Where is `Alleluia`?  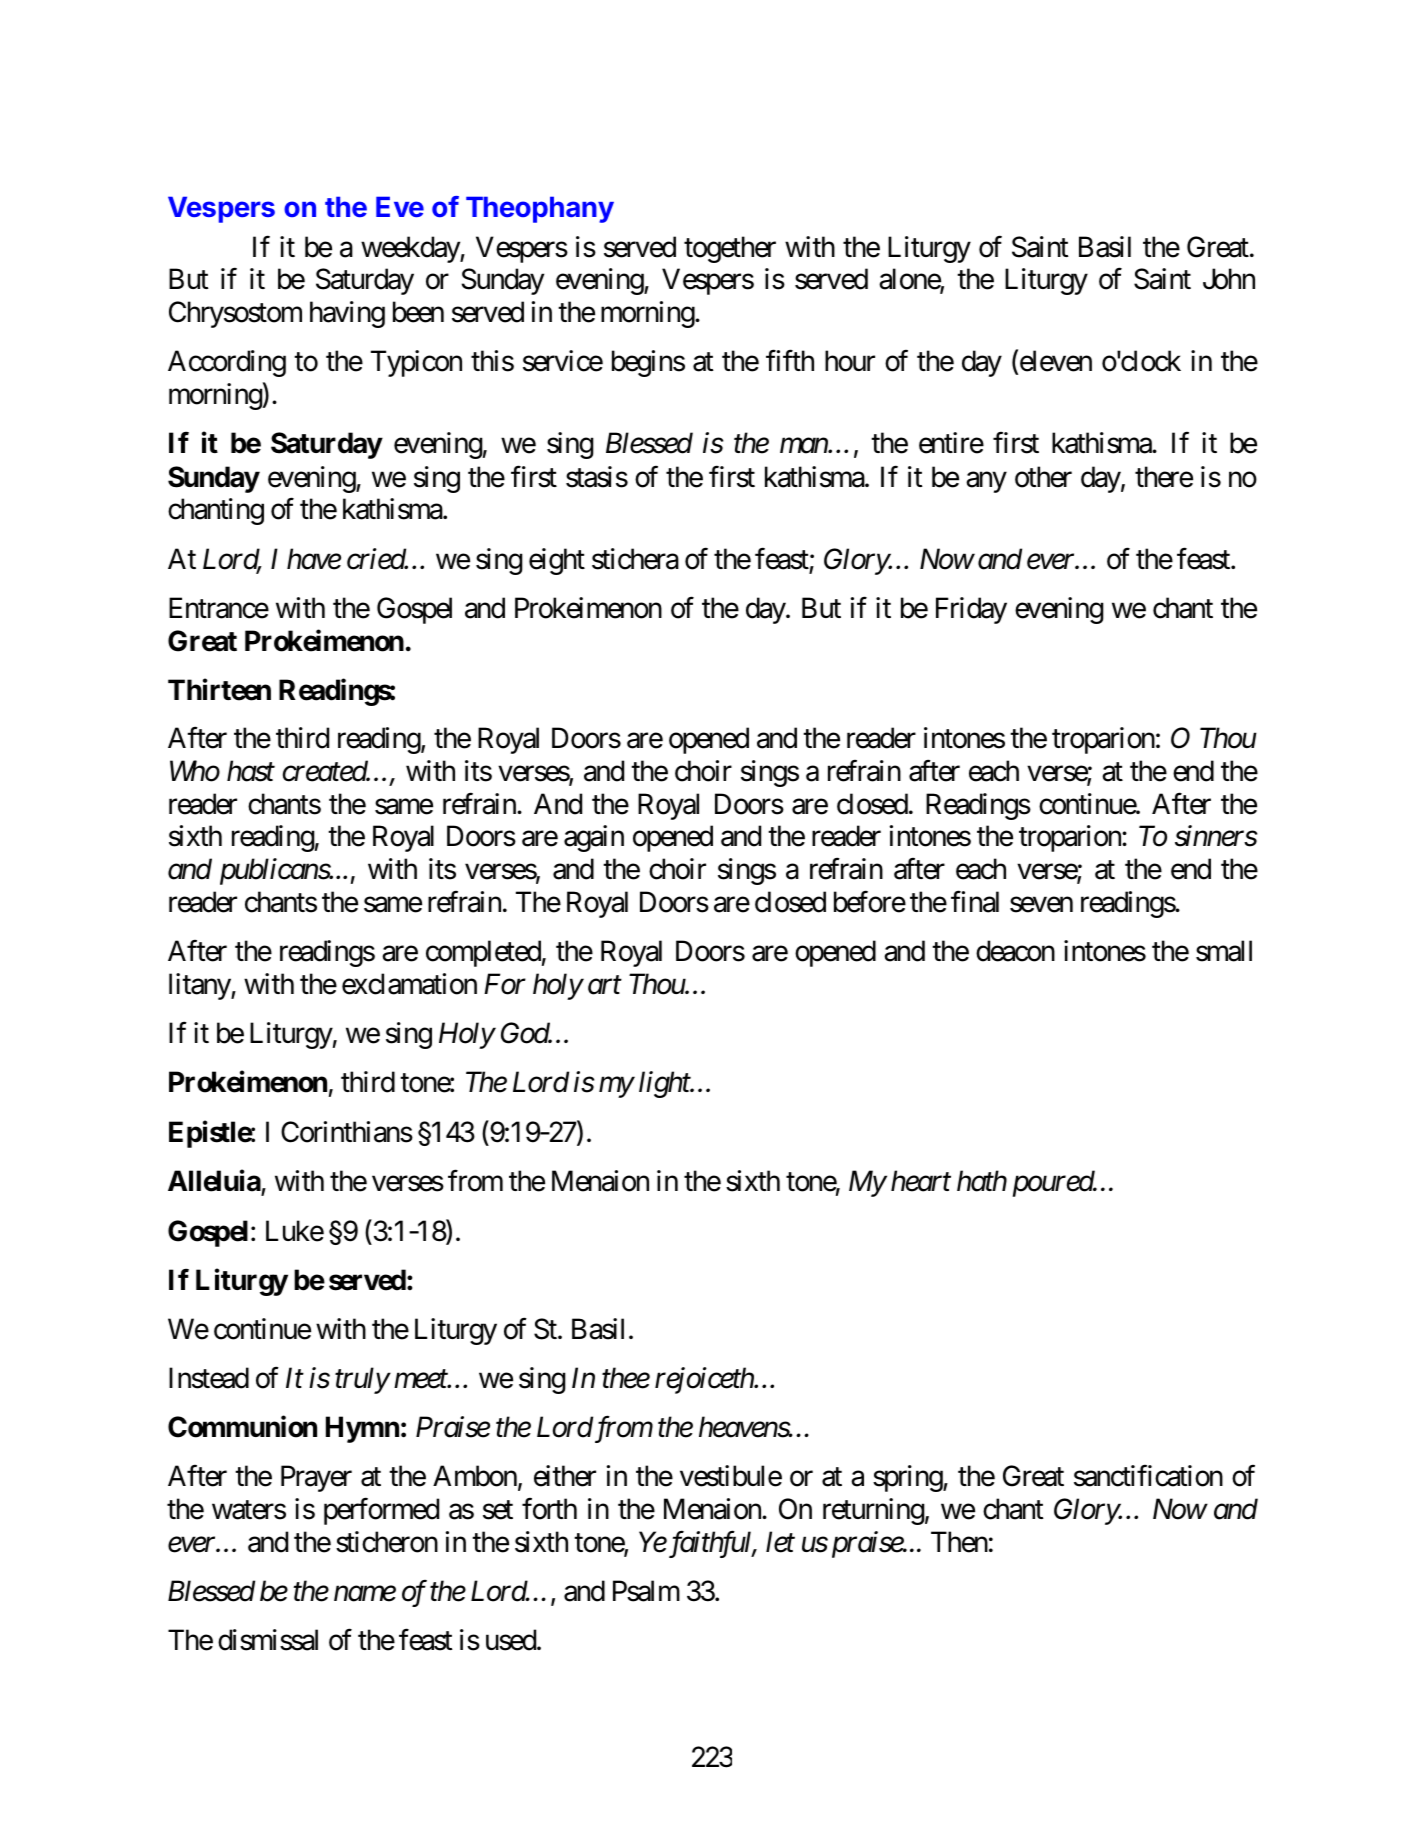
Alleluia is located at coordinates (215, 1182).
